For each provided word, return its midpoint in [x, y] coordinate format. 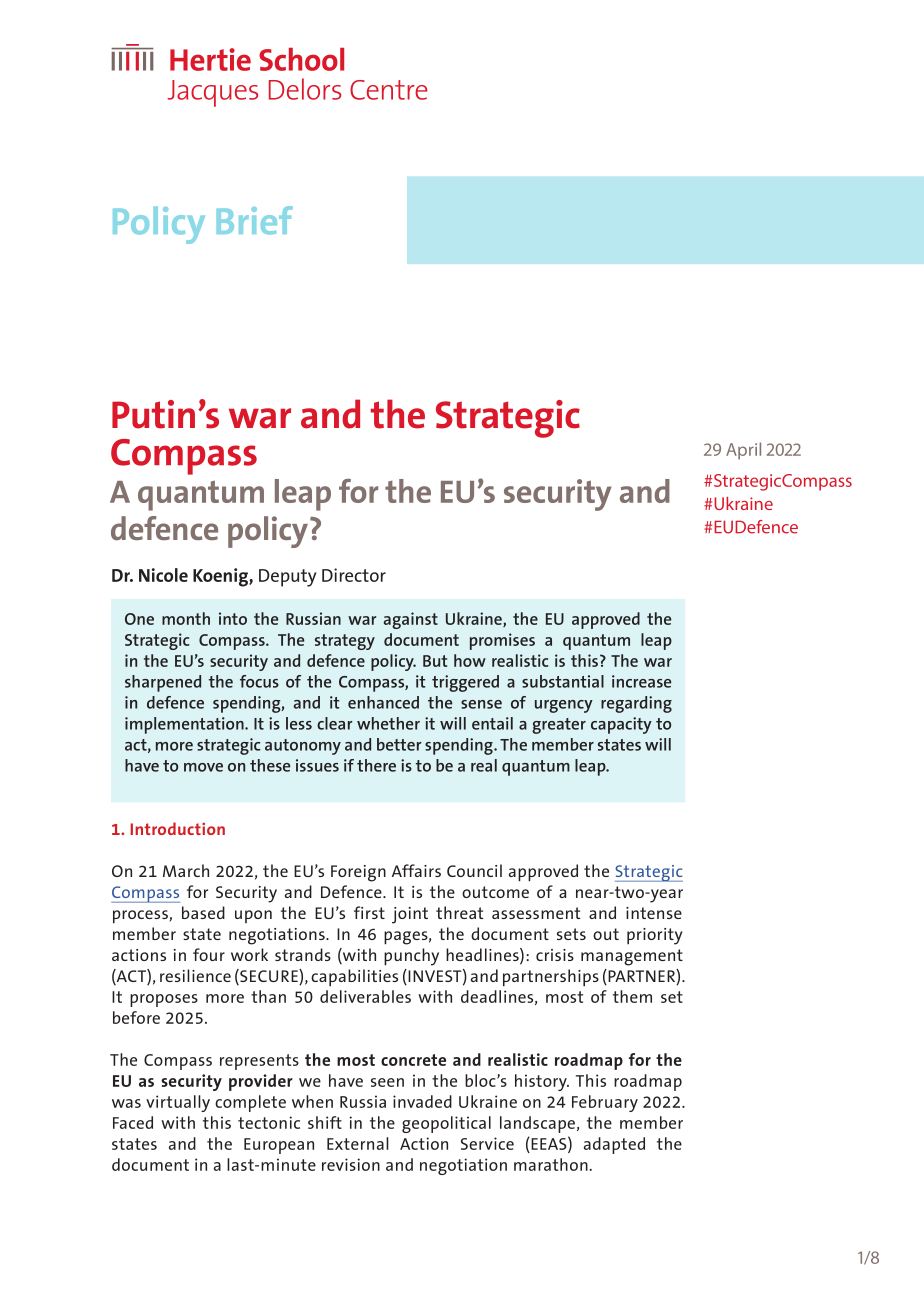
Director [354, 575]
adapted [614, 1145]
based [203, 912]
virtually [178, 1103]
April [743, 451]
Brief [255, 220]
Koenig [221, 577]
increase [641, 681]
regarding [636, 704]
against [410, 620]
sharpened [163, 683]
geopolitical [446, 1124]
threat [459, 912]
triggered [465, 683]
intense [654, 913]
